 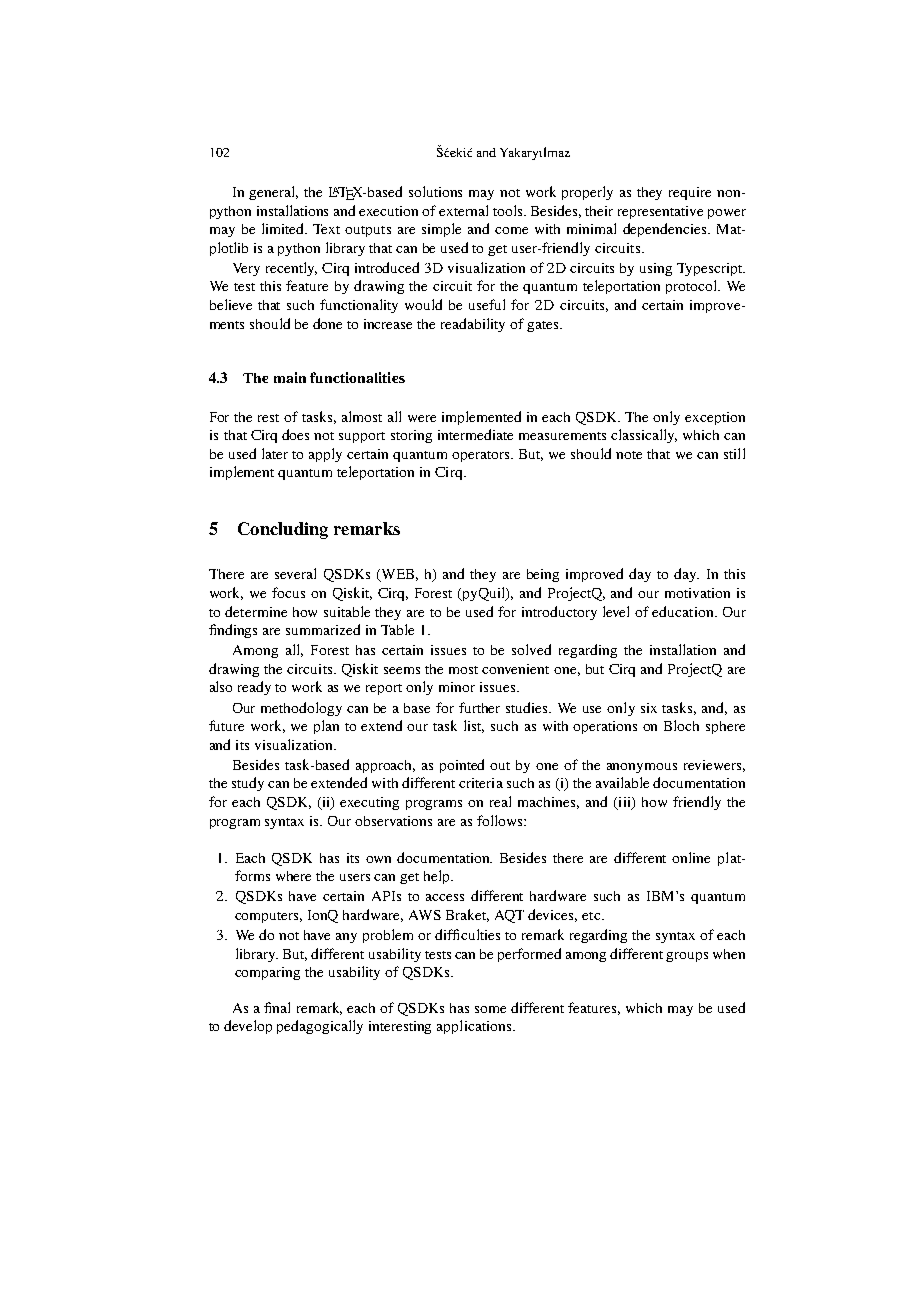 I want to click on focus, so click(x=288, y=592).
